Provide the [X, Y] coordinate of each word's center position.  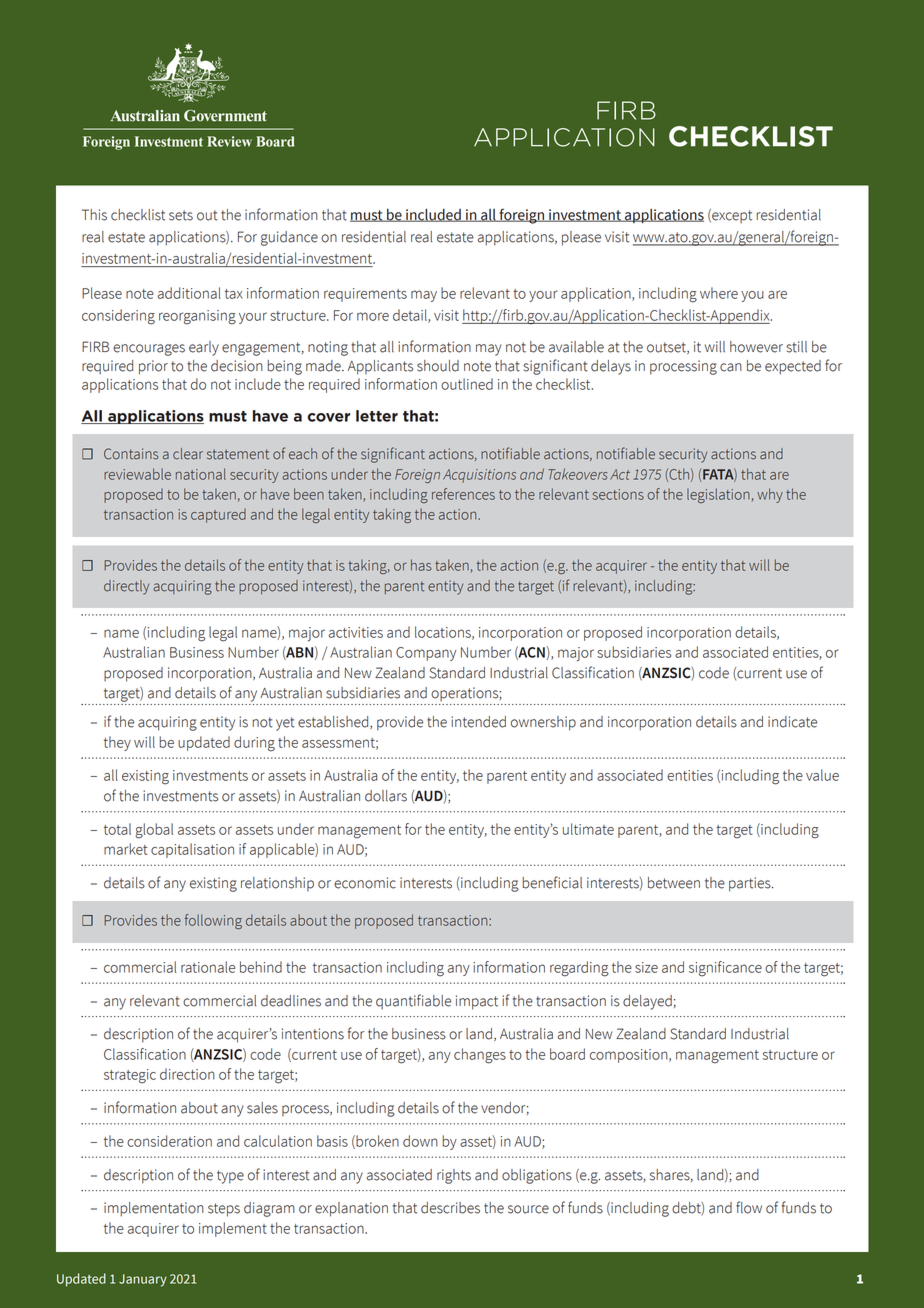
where [719, 293]
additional [189, 293]
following [213, 921]
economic [365, 883]
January [143, 1280]
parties [751, 884]
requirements [365, 295]
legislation [719, 495]
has [421, 565]
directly [126, 587]
